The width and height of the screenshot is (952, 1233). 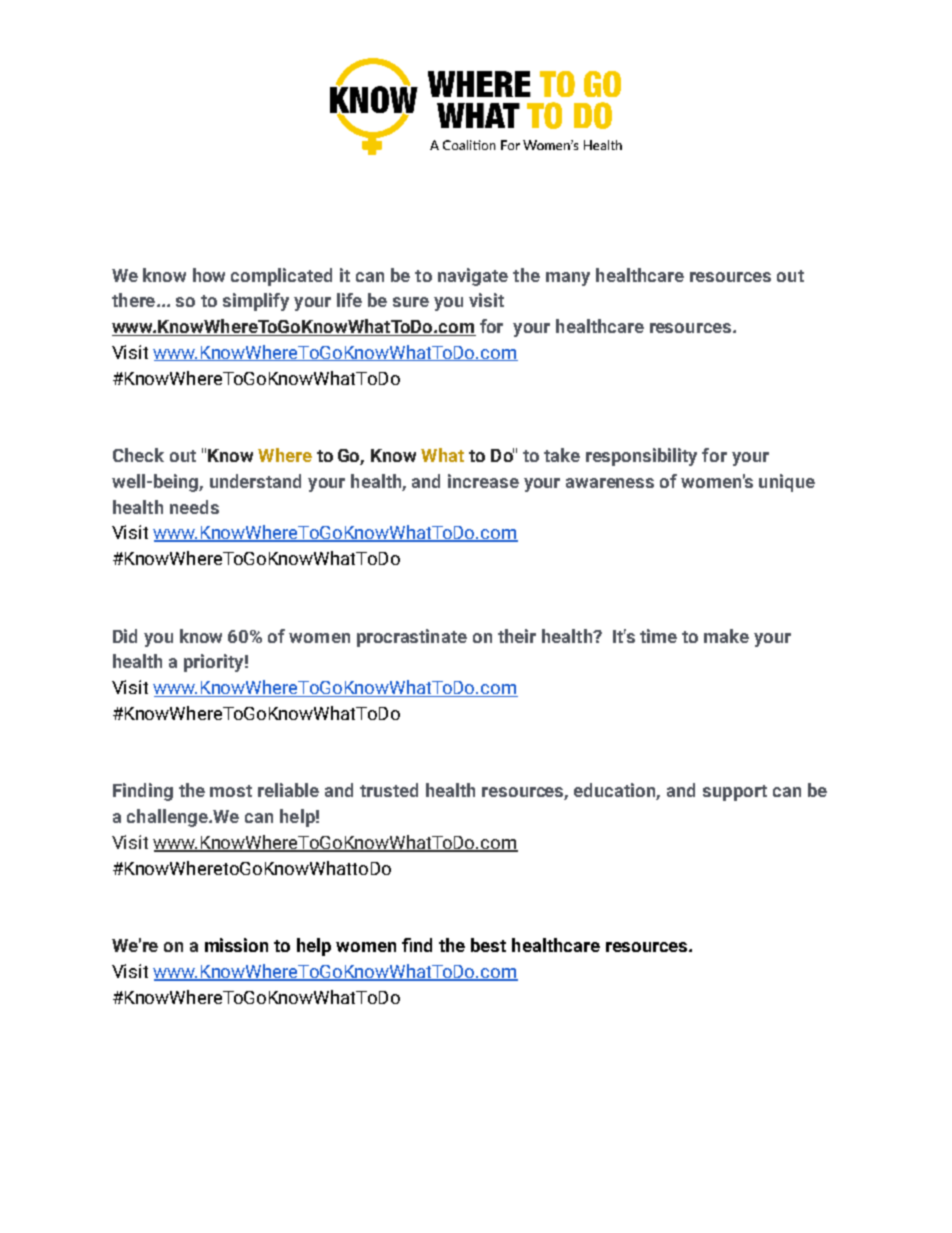 I want to click on procrastinate, so click(x=412, y=638).
